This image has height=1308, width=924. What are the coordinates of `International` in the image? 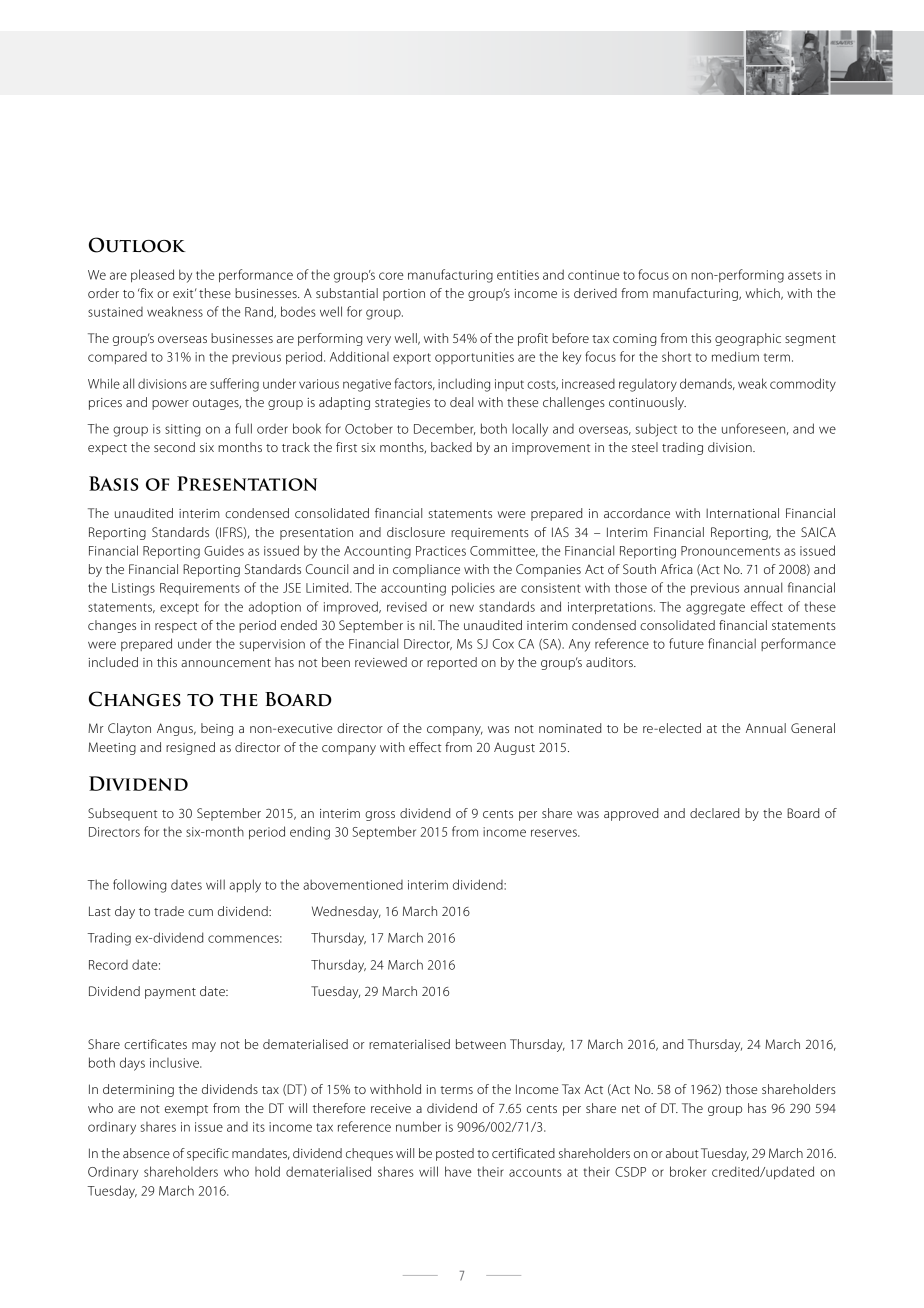 It's located at (742, 513).
